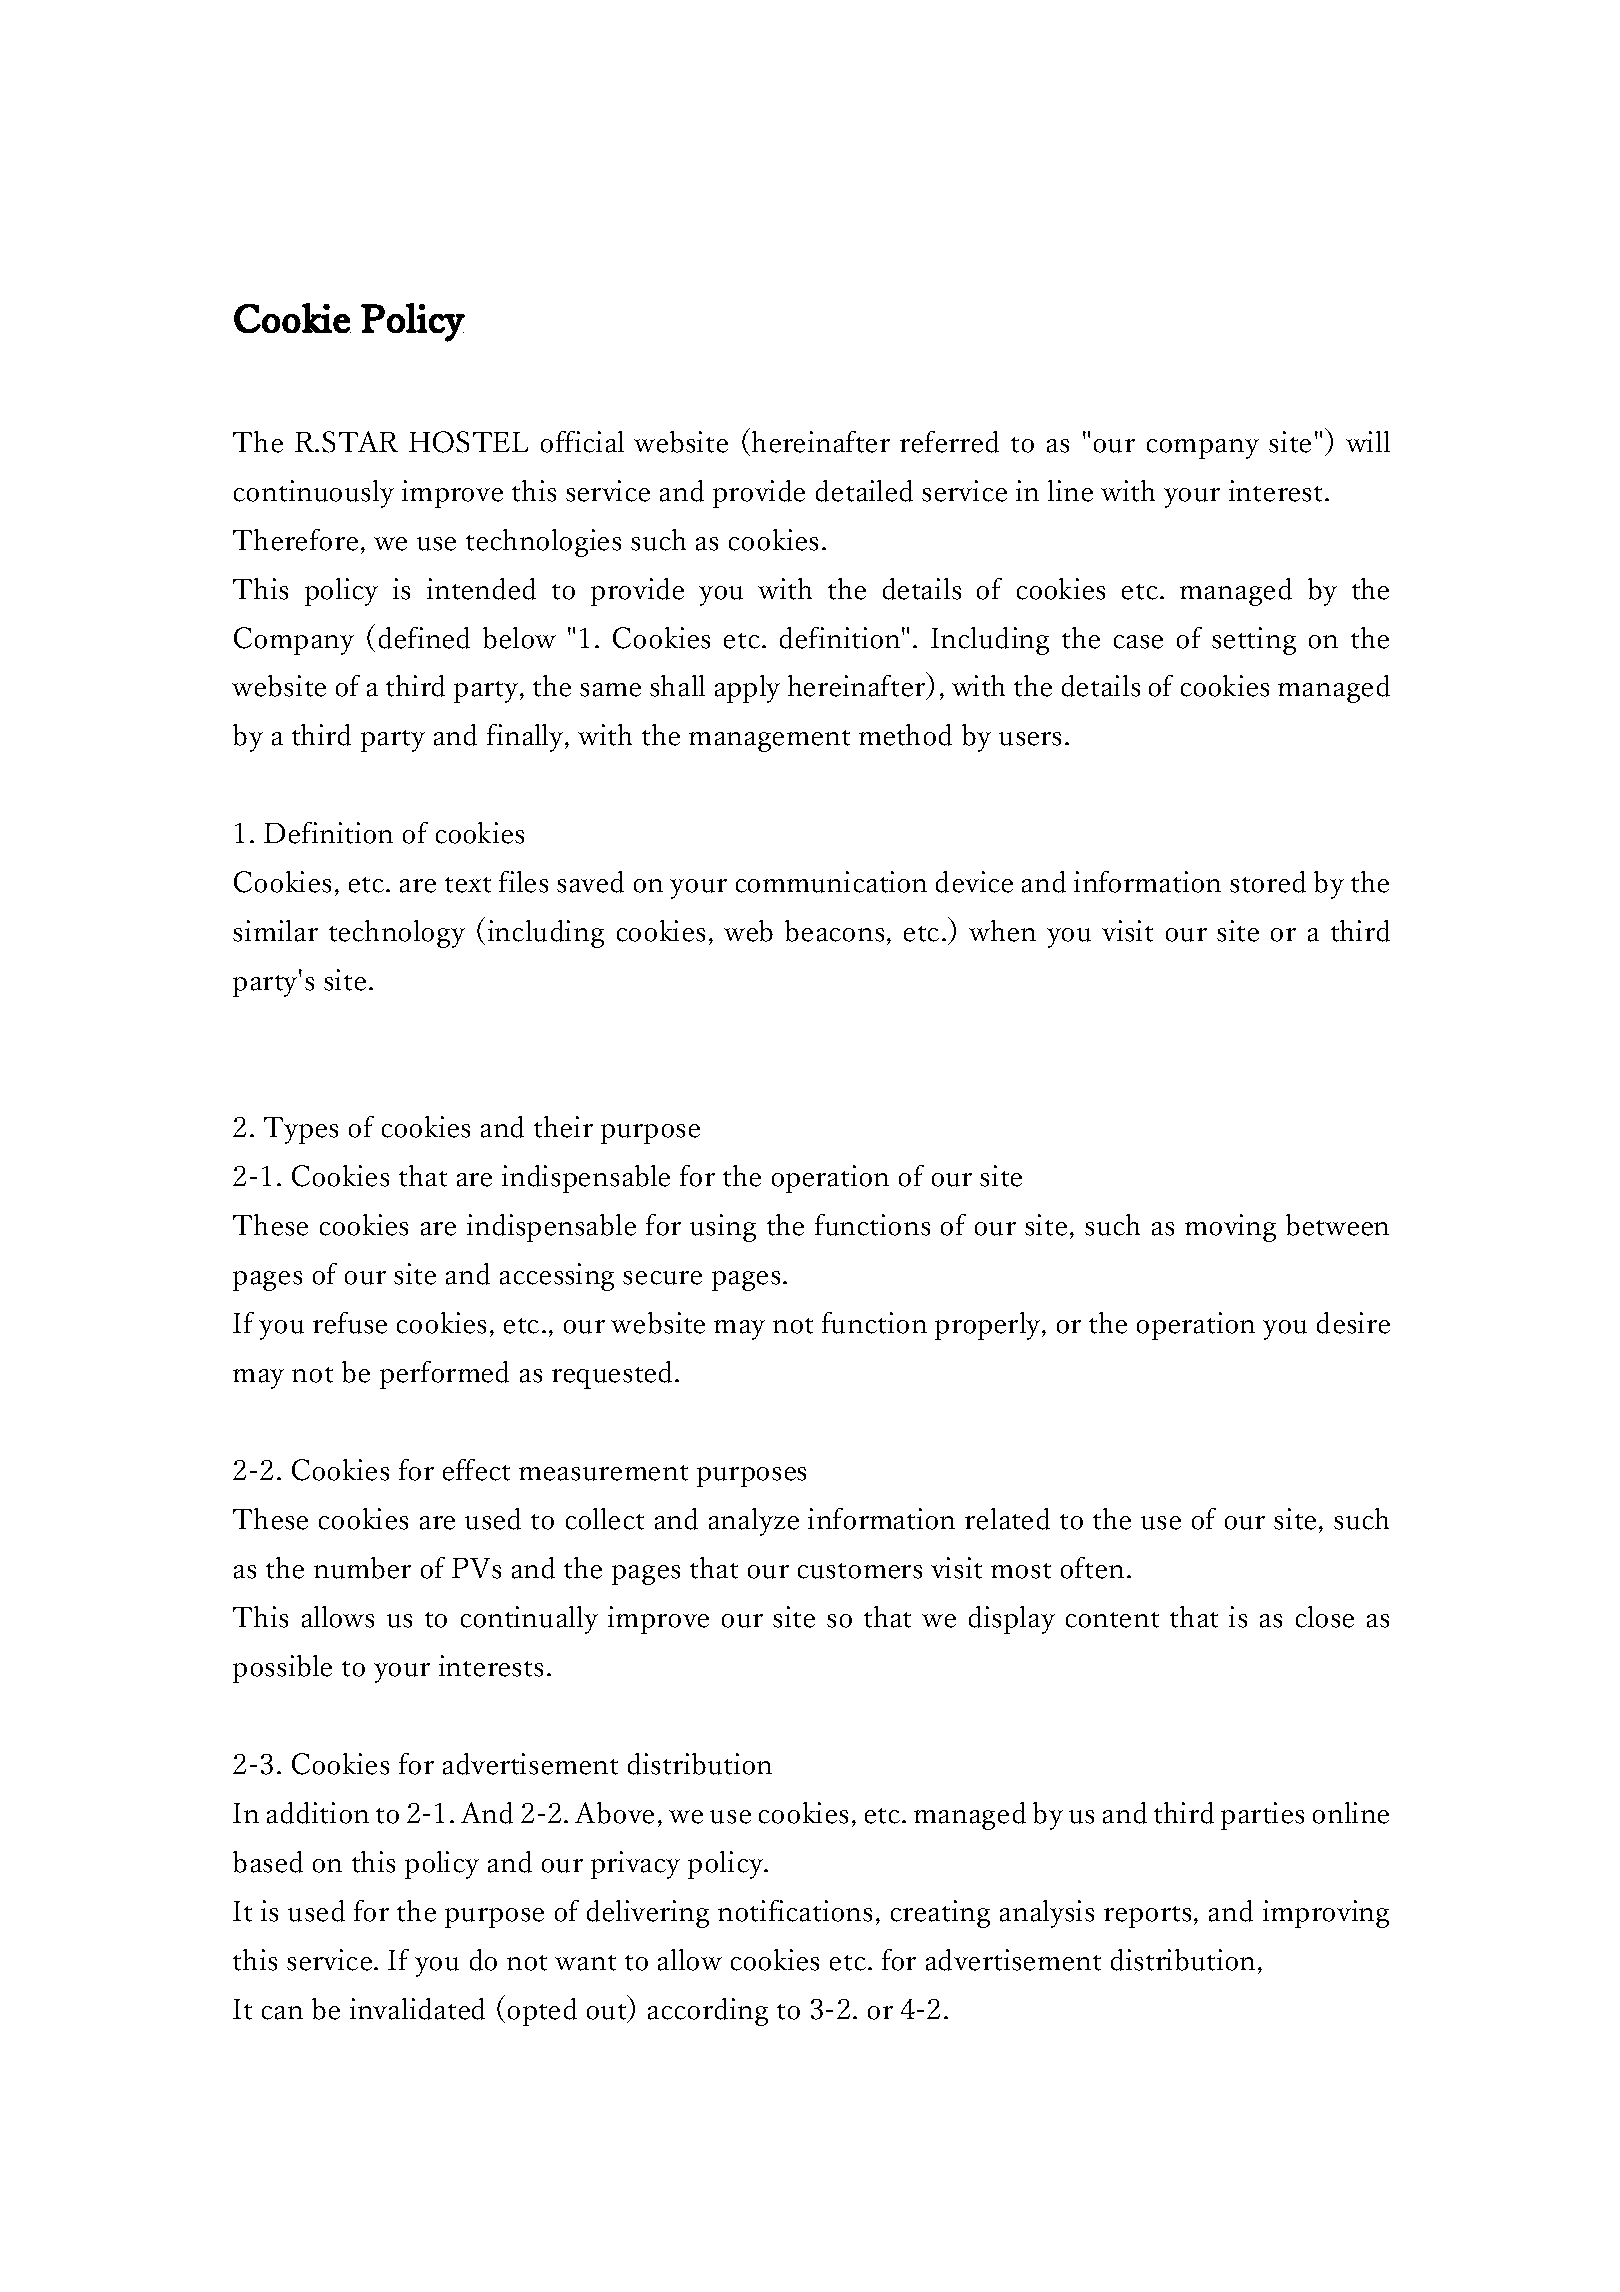  Describe the element at coordinates (314, 494) in the page. I see `continuously` at that location.
